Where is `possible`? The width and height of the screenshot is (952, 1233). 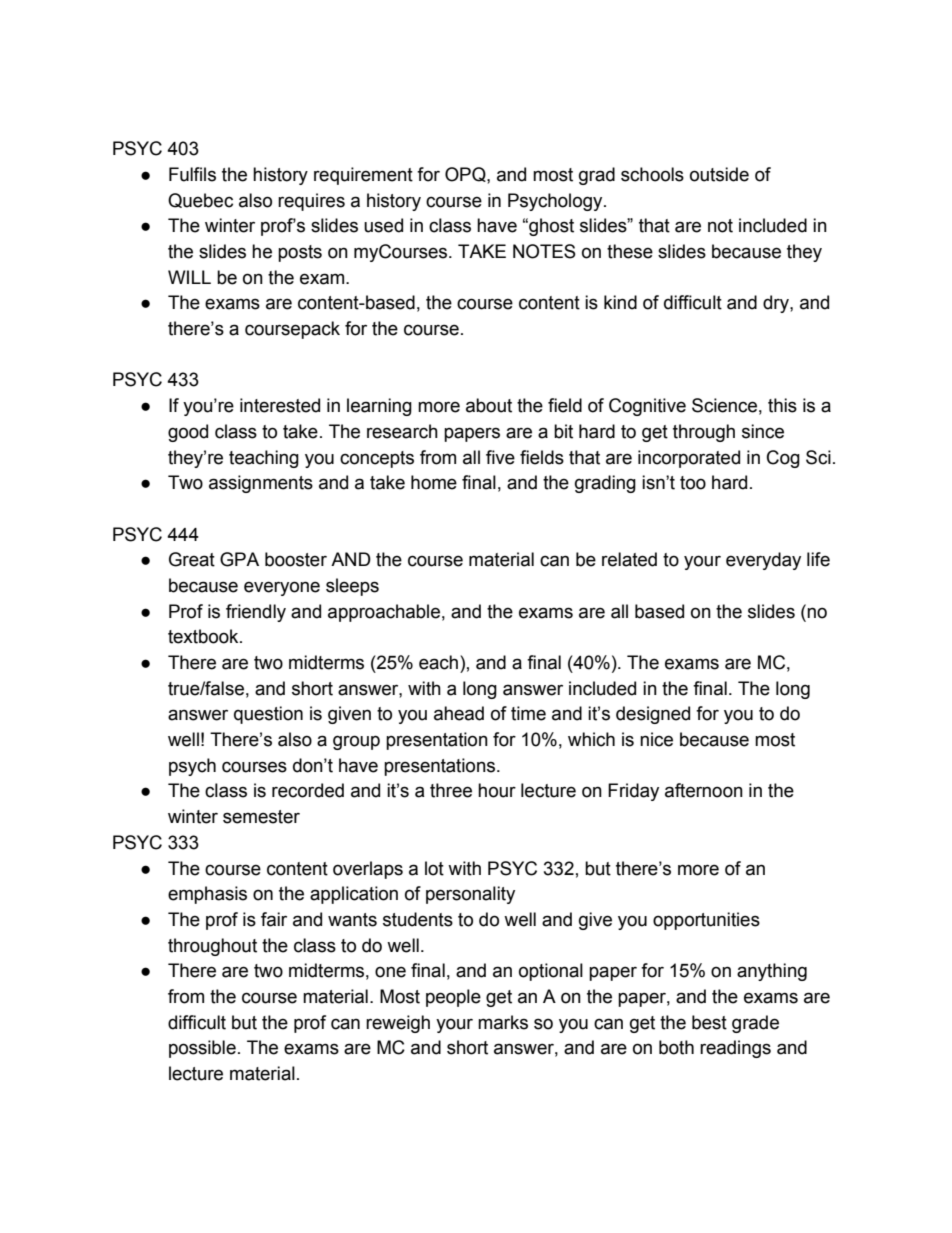 possible is located at coordinates (202, 1049).
